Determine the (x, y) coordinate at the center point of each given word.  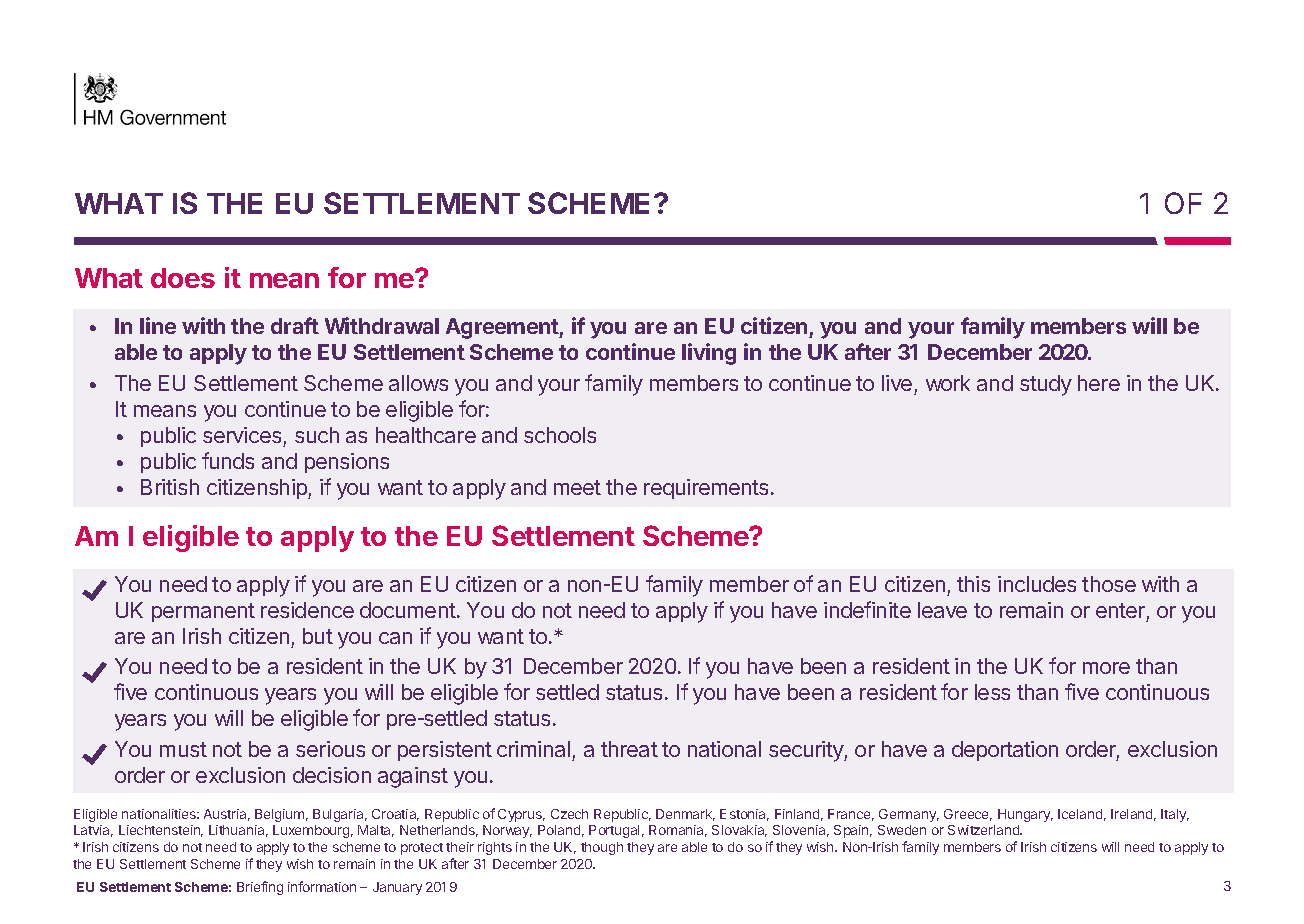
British (170, 487)
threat (629, 749)
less (992, 692)
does (183, 278)
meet (577, 487)
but (318, 636)
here (1099, 383)
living (709, 354)
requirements (706, 489)
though (602, 848)
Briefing (260, 888)
